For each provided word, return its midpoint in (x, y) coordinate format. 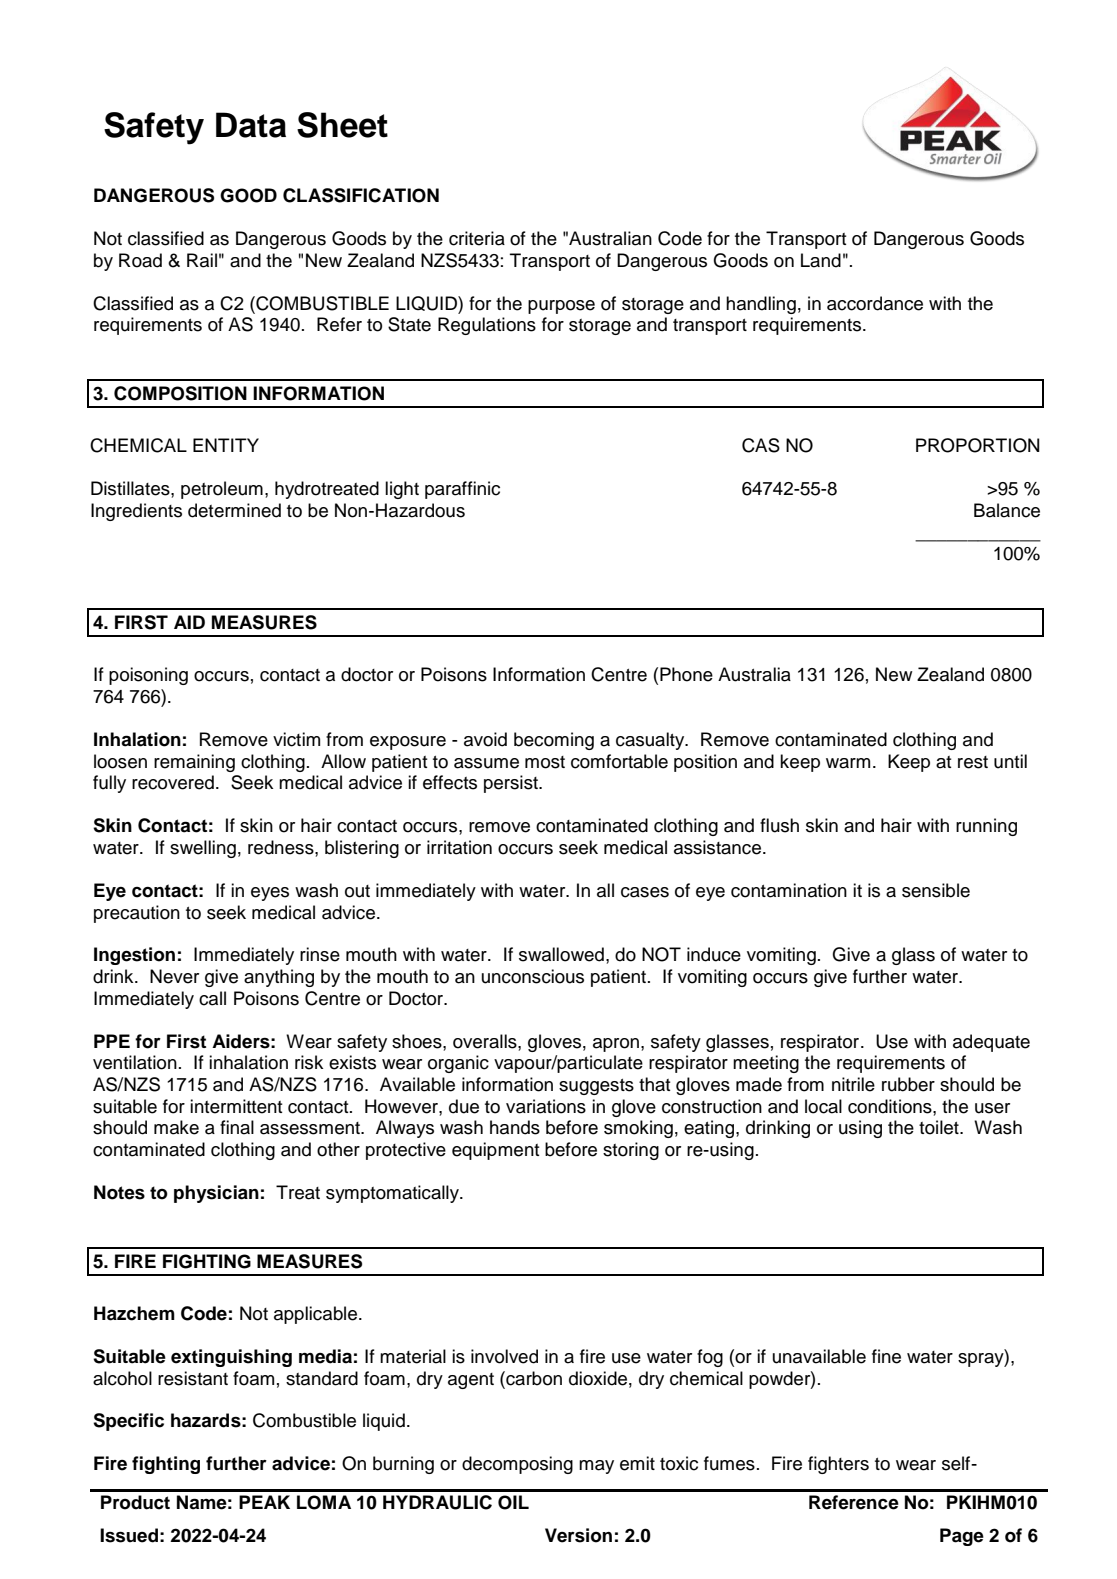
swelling (203, 849)
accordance (875, 303)
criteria (477, 238)
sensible (936, 890)
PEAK (264, 1502)
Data (251, 125)
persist (512, 784)
